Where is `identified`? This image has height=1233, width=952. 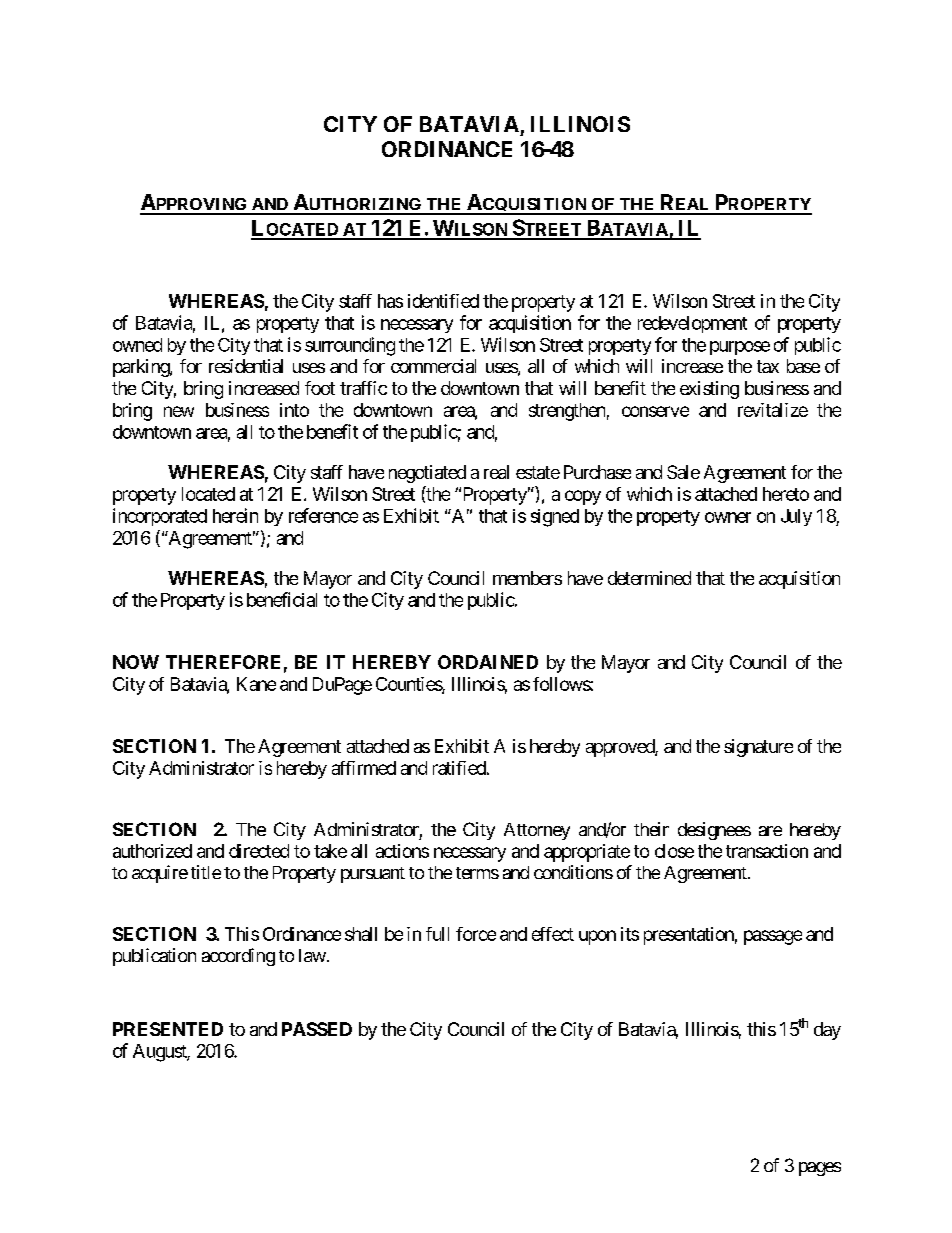
identified is located at coordinates (443, 301).
